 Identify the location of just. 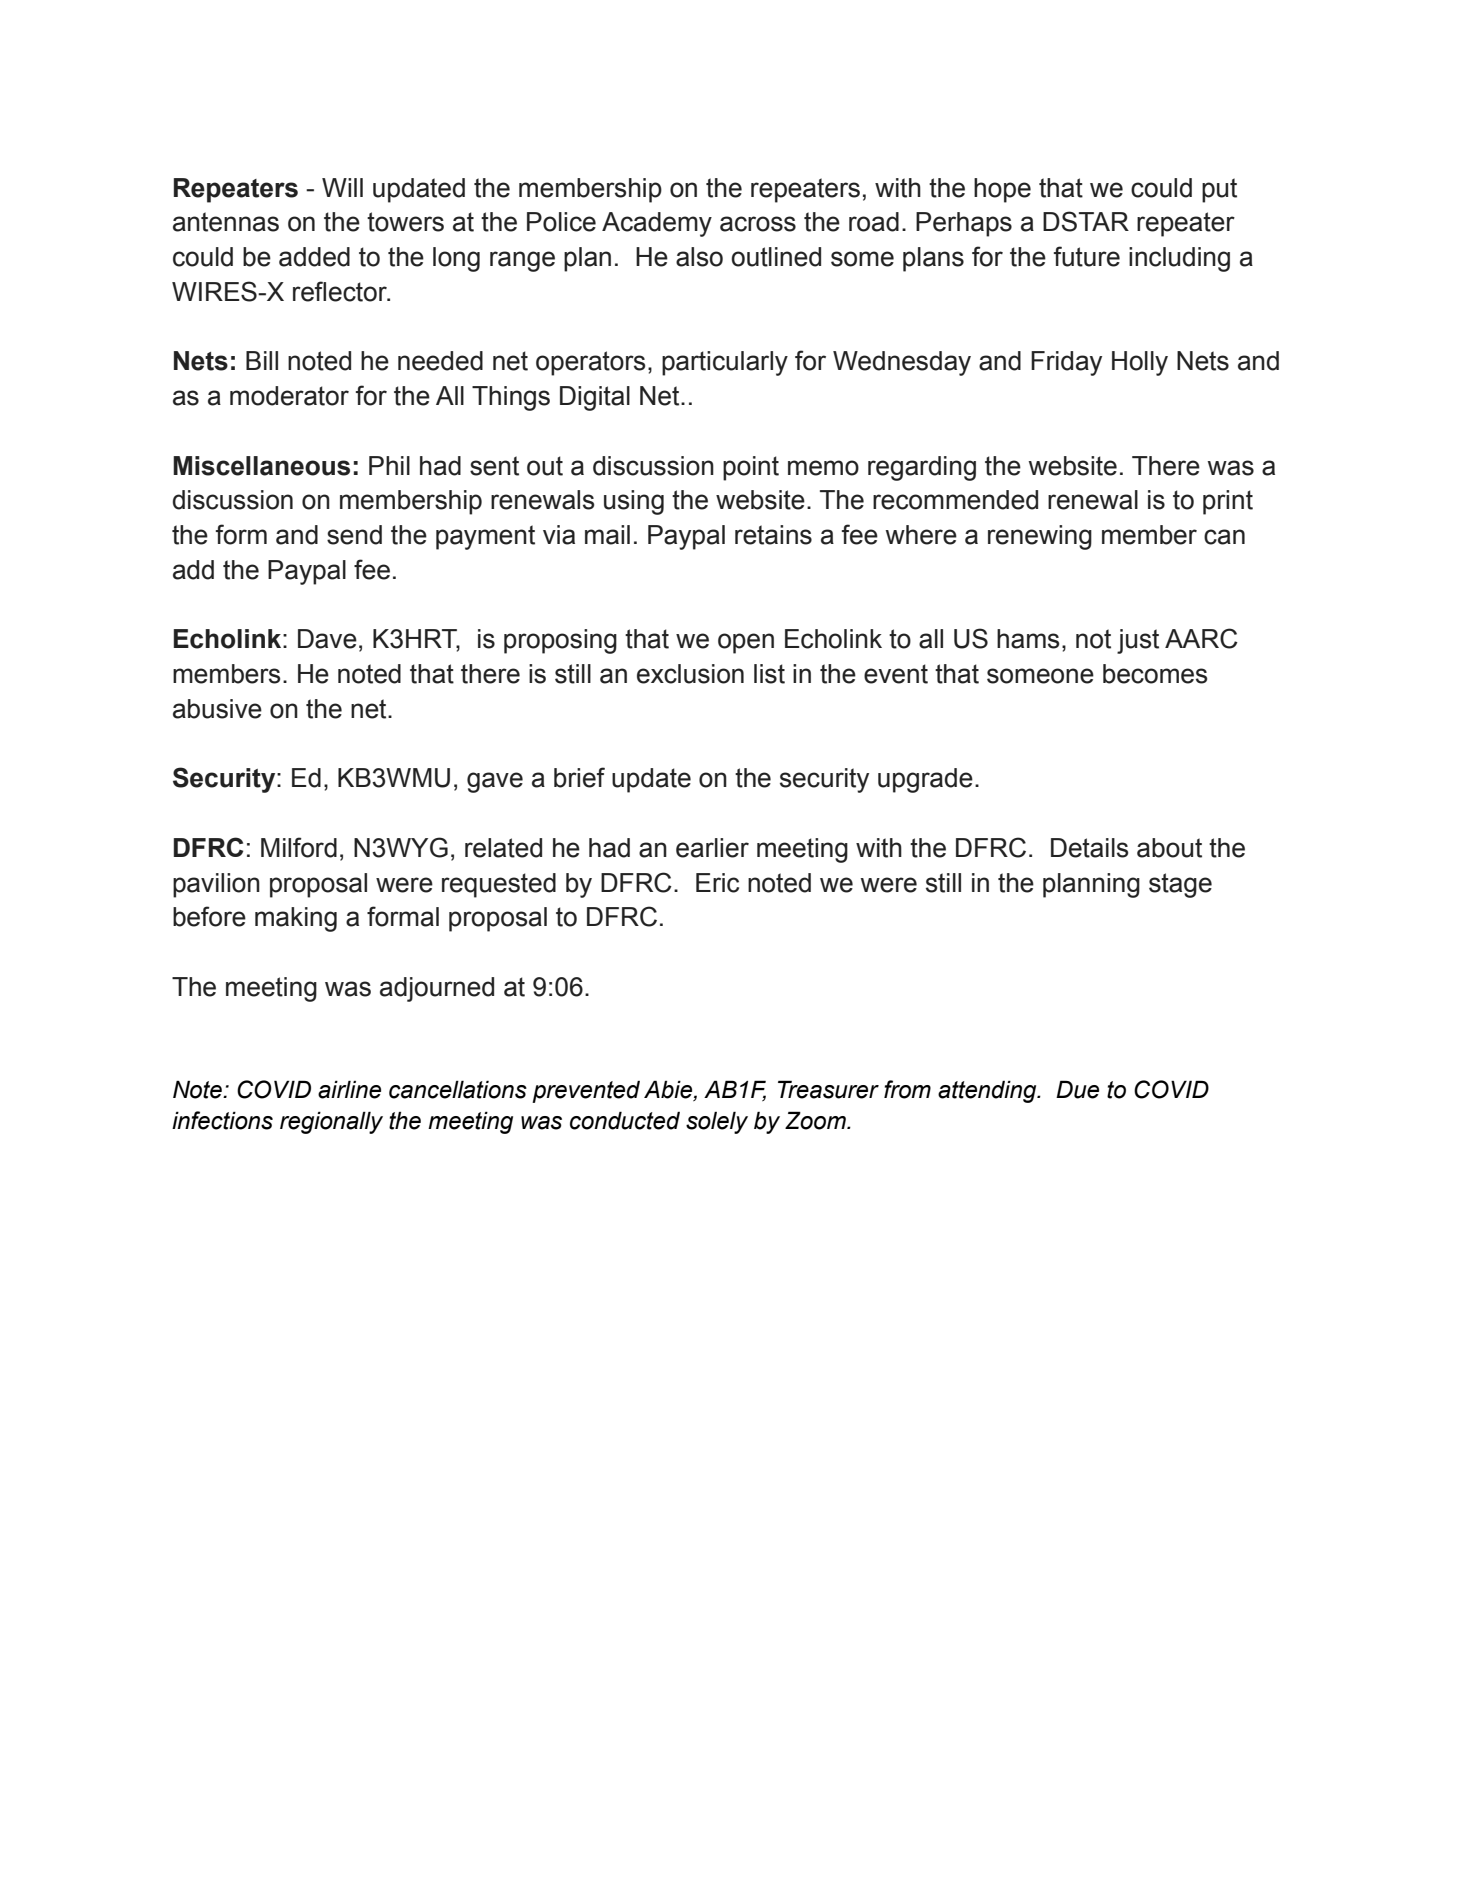
(1138, 641).
